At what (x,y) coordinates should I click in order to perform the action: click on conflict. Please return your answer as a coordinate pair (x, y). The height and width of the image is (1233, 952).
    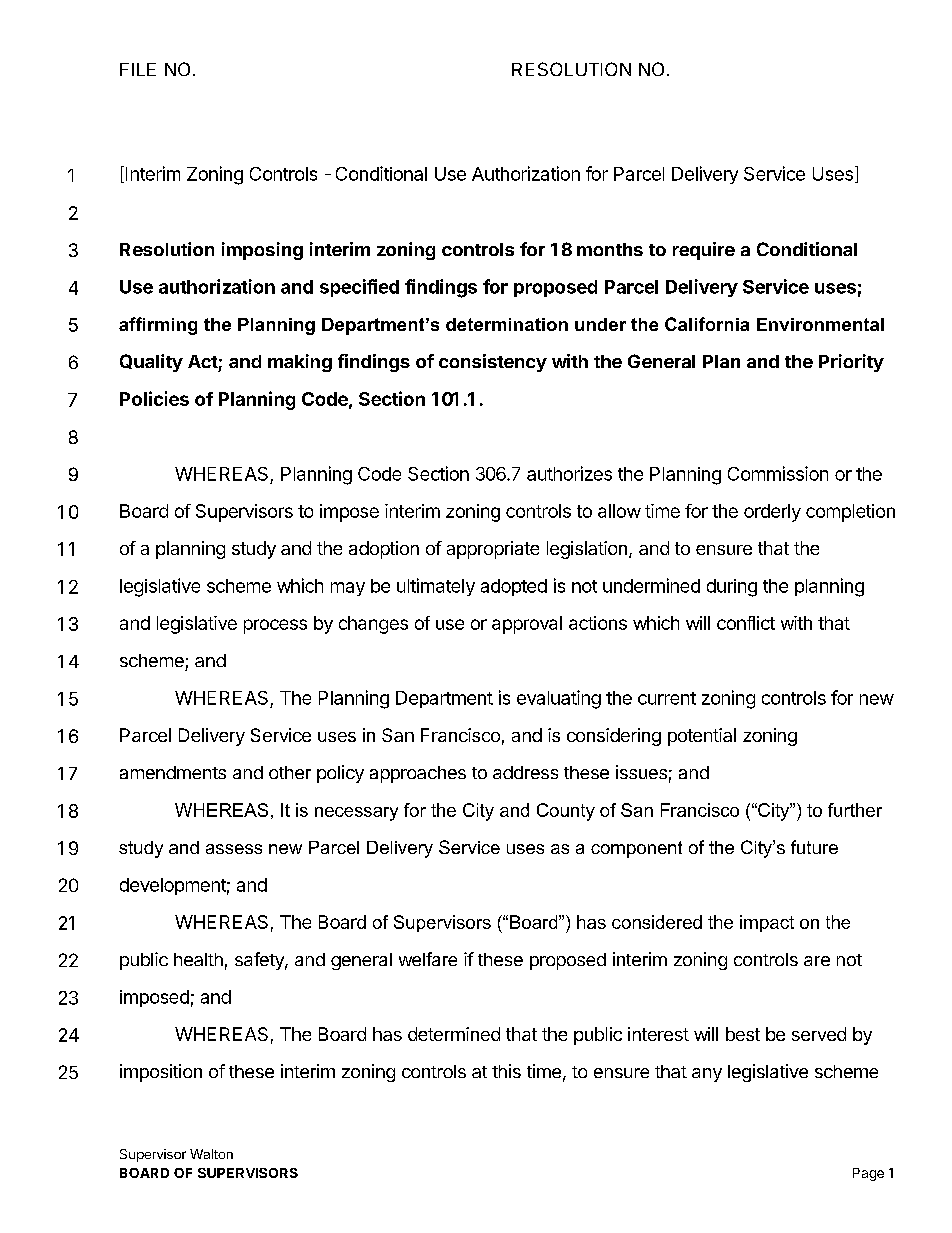
    Looking at the image, I should click on (746, 623).
